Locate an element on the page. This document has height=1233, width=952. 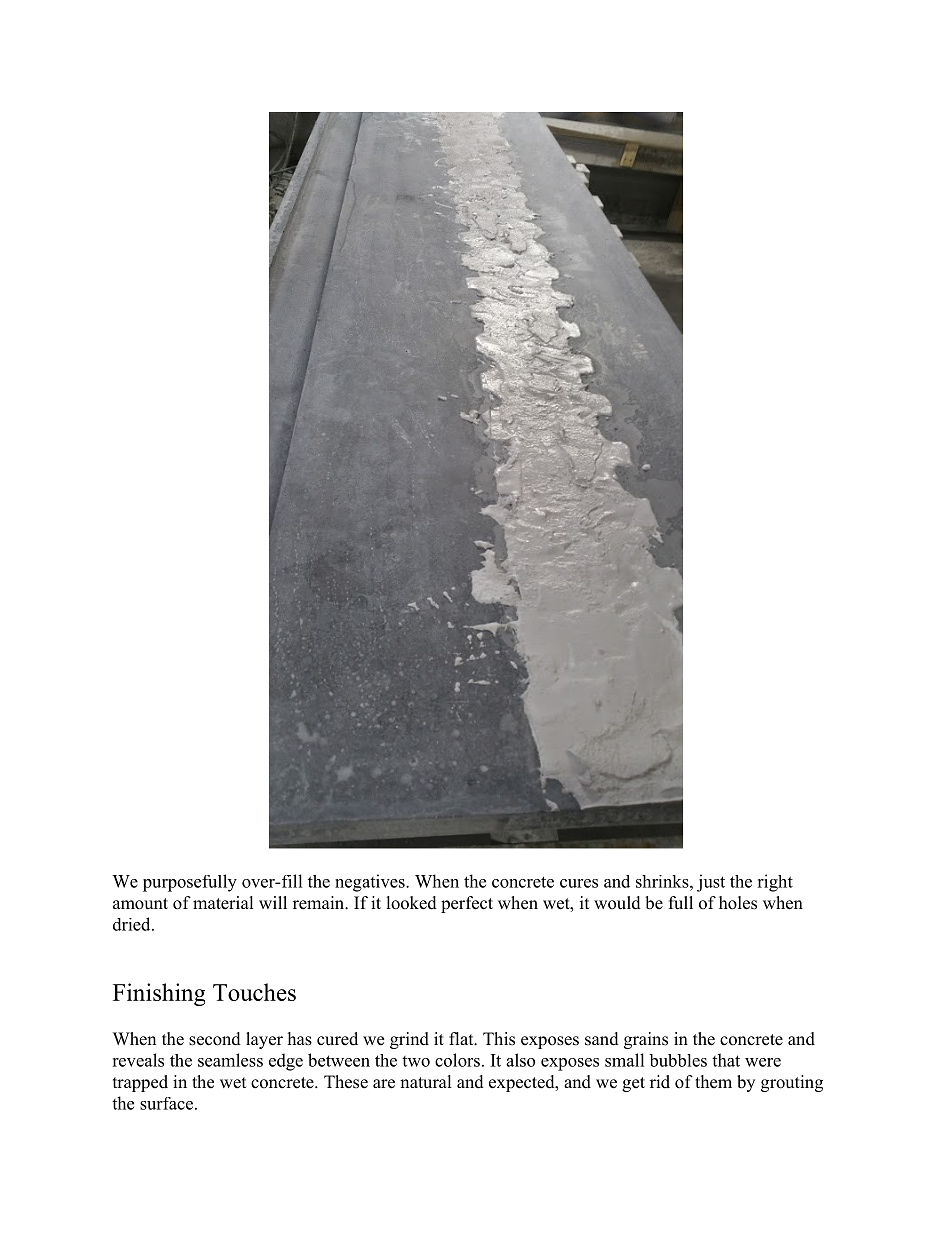
just is located at coordinates (711, 883).
